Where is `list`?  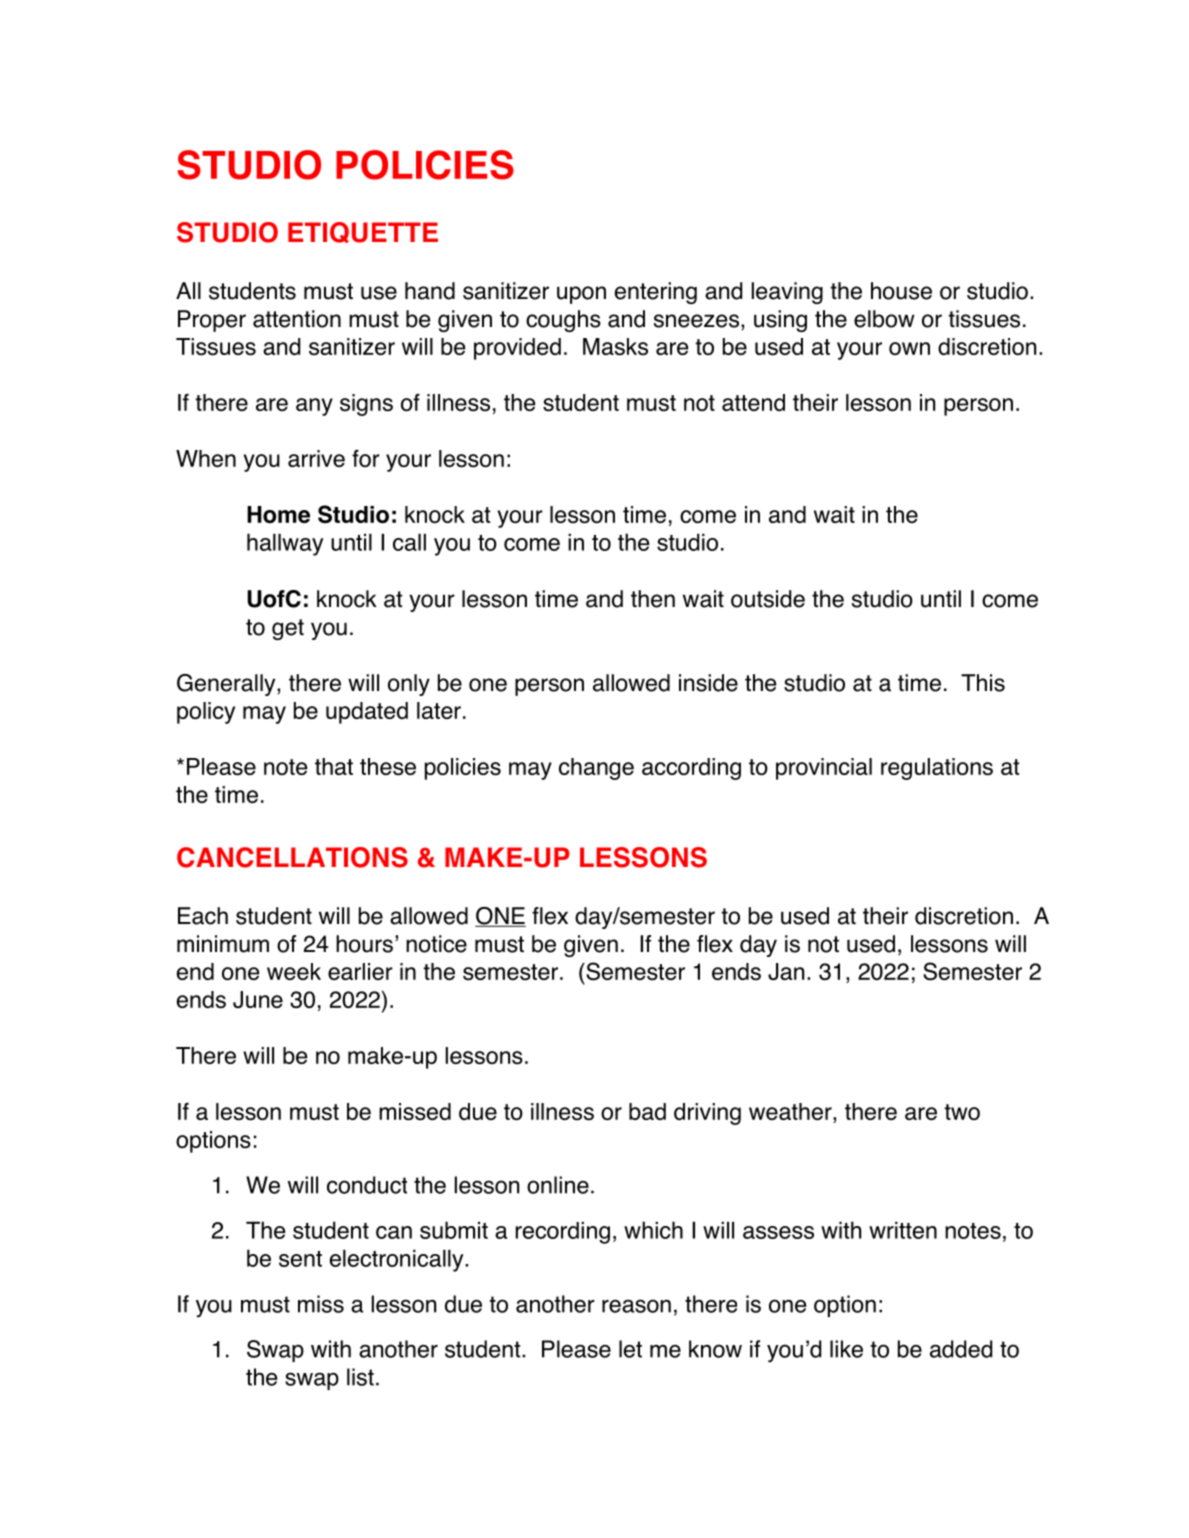 list is located at coordinates (360, 1377).
